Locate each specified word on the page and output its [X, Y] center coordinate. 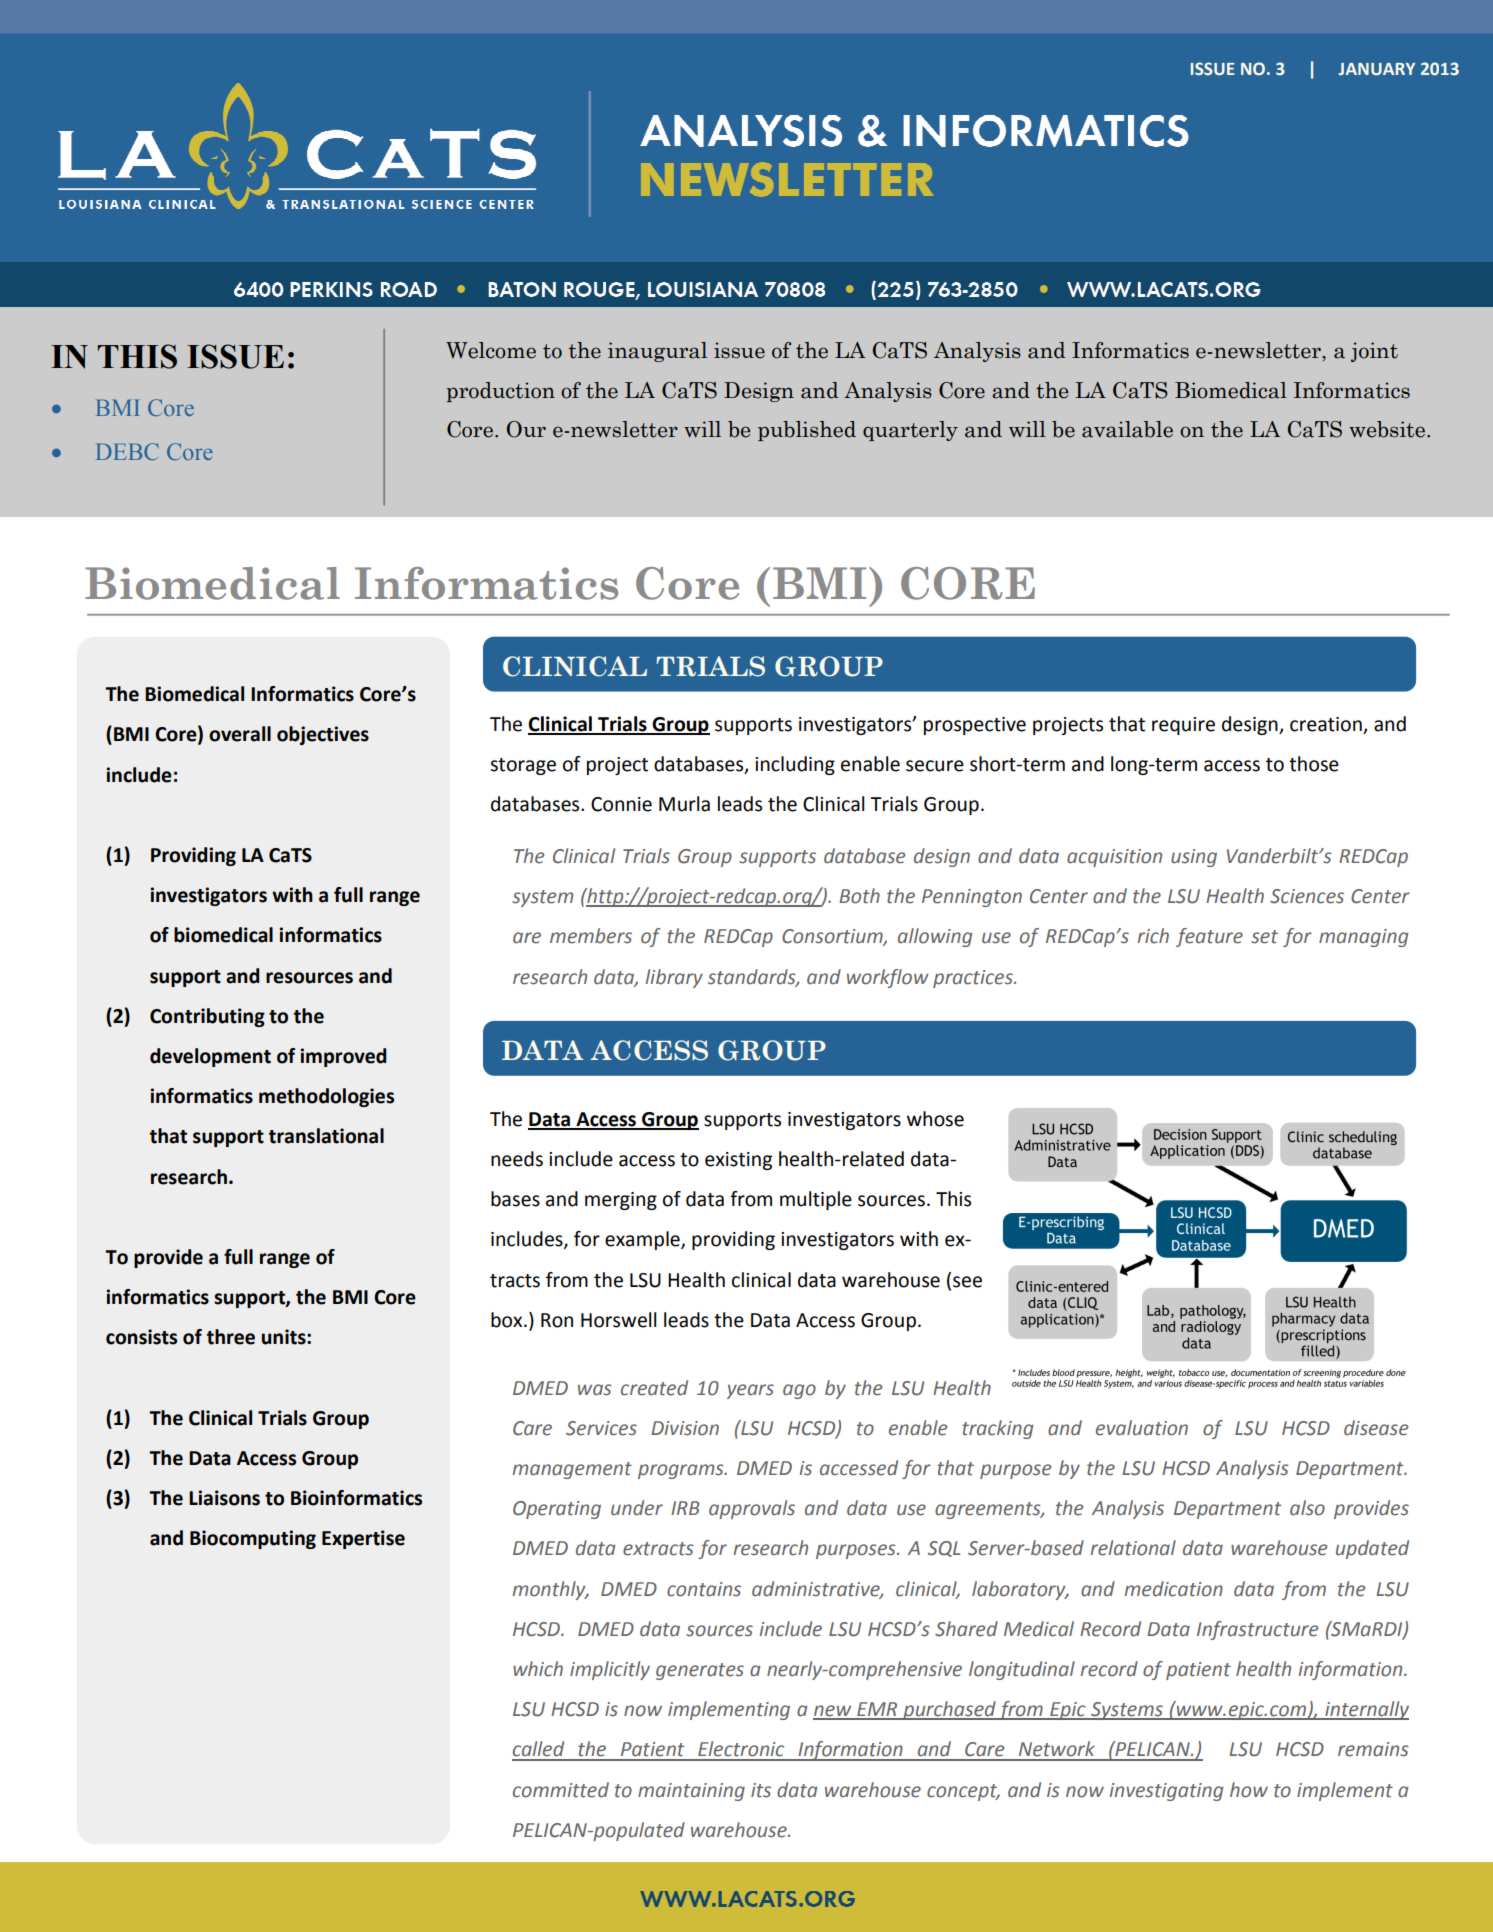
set [1264, 937]
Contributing [207, 1017]
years [750, 1391]
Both [859, 896]
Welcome [491, 350]
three [231, 1337]
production [500, 392]
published [807, 431]
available [1127, 429]
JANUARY [1377, 69]
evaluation [1142, 1428]
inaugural [657, 352]
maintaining [691, 1792]
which [538, 1669]
